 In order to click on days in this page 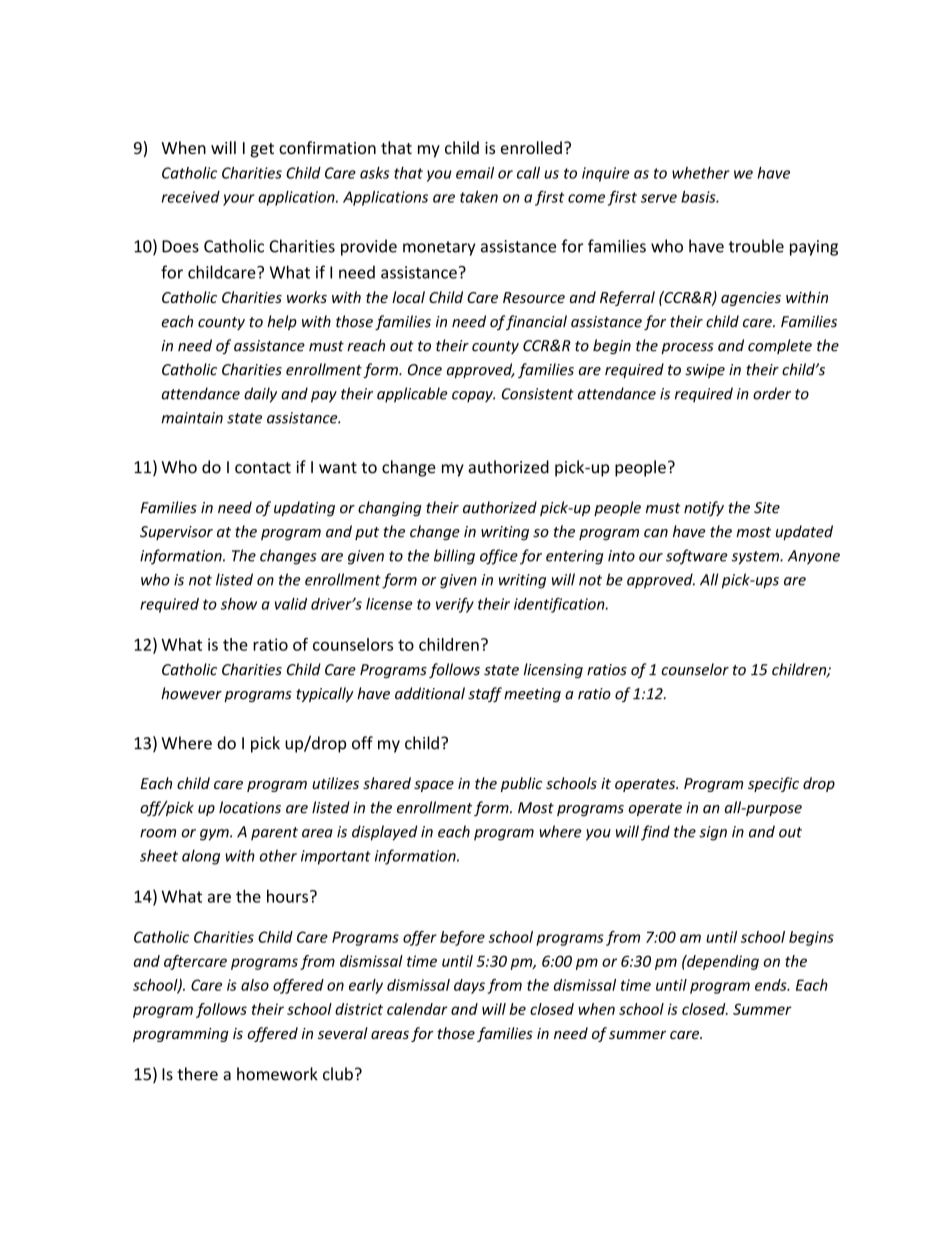, I will do `click(469, 986)`.
